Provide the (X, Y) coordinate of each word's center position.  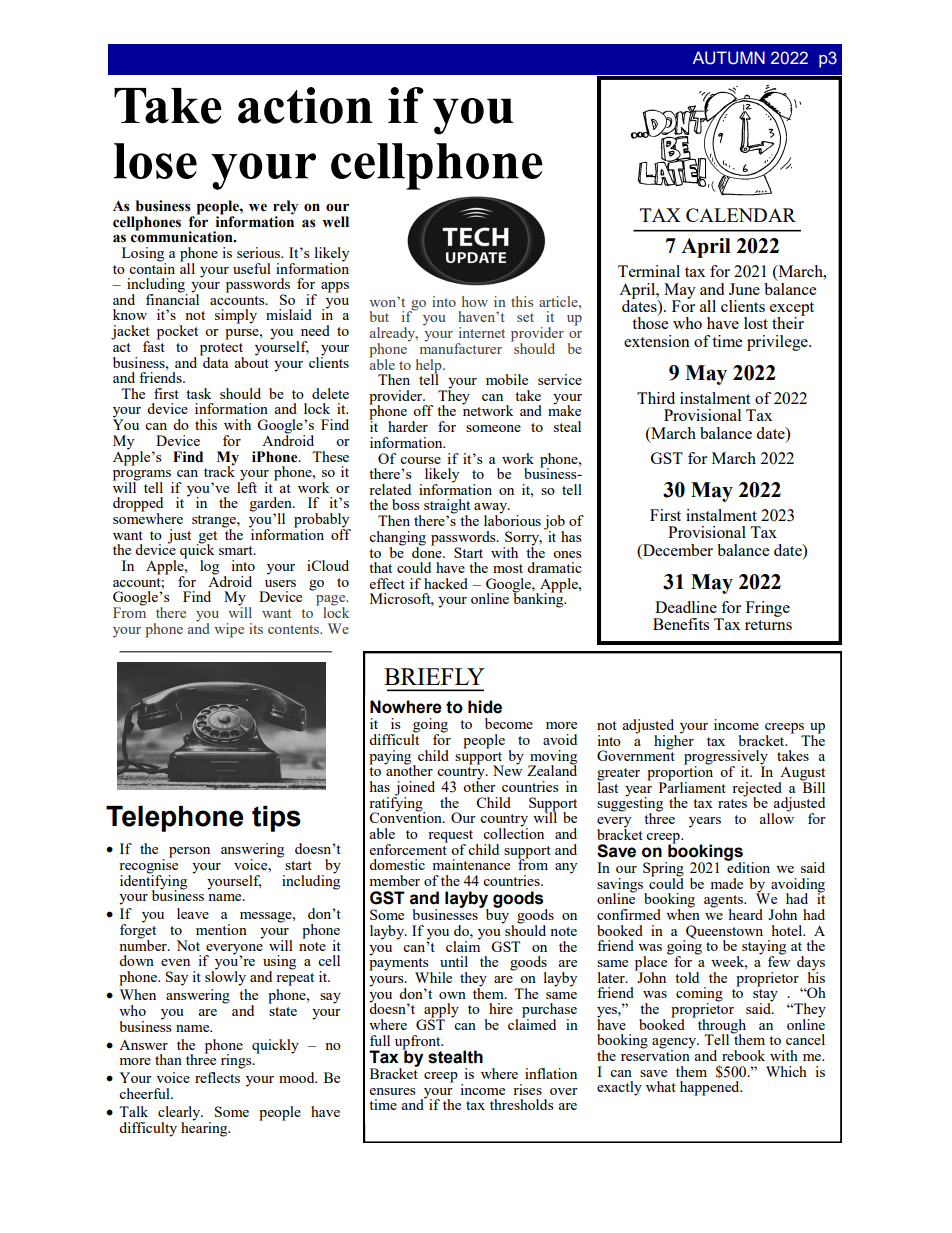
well (335, 222)
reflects (217, 1077)
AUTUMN (729, 58)
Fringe (768, 609)
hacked (446, 583)
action (305, 105)
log (209, 567)
